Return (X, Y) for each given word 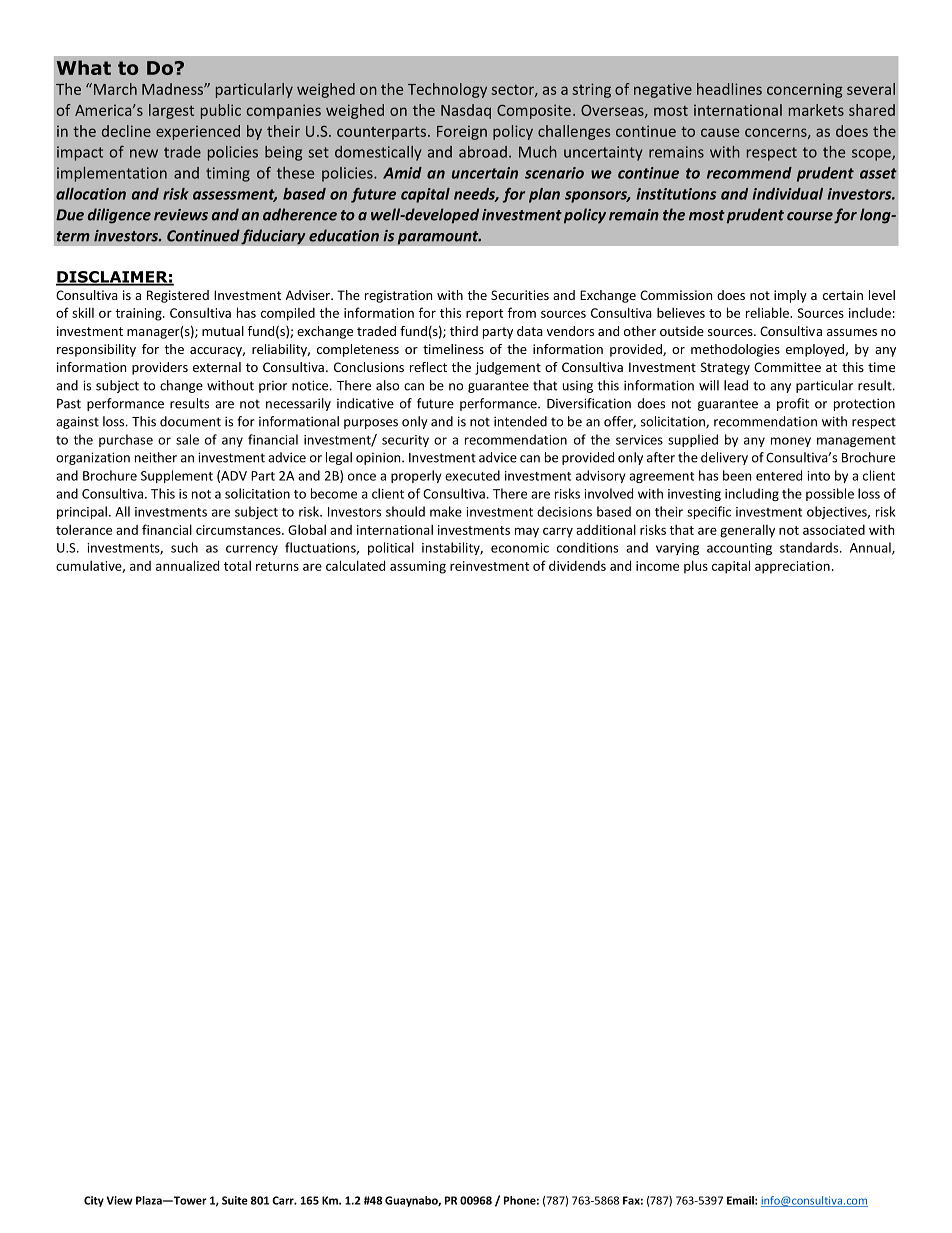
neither (156, 457)
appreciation (792, 567)
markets (816, 110)
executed (472, 475)
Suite (235, 1200)
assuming (418, 567)
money (791, 442)
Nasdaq (466, 111)
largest (171, 111)
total (237, 565)
